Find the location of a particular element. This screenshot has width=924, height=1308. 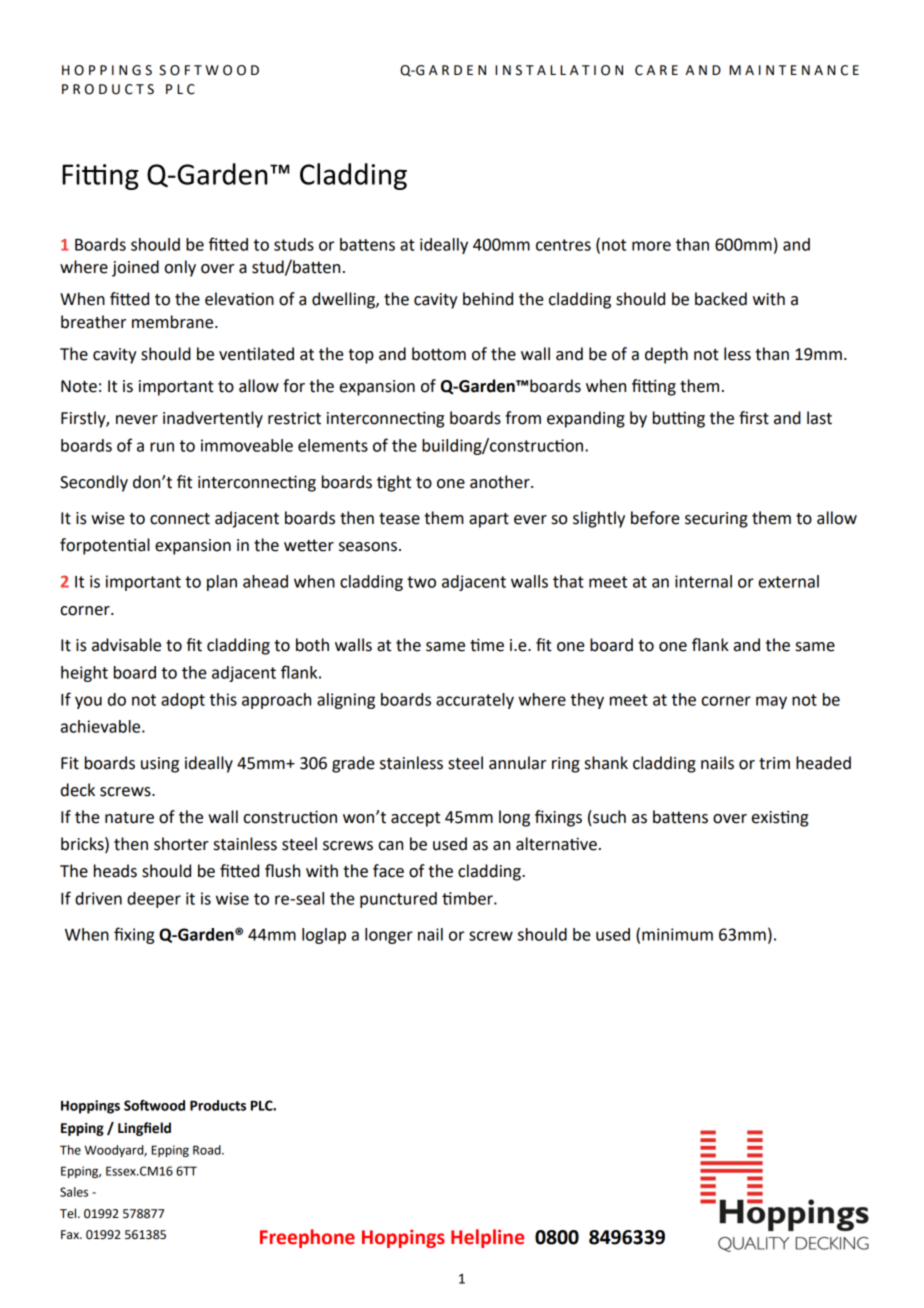

apart is located at coordinates (489, 520).
